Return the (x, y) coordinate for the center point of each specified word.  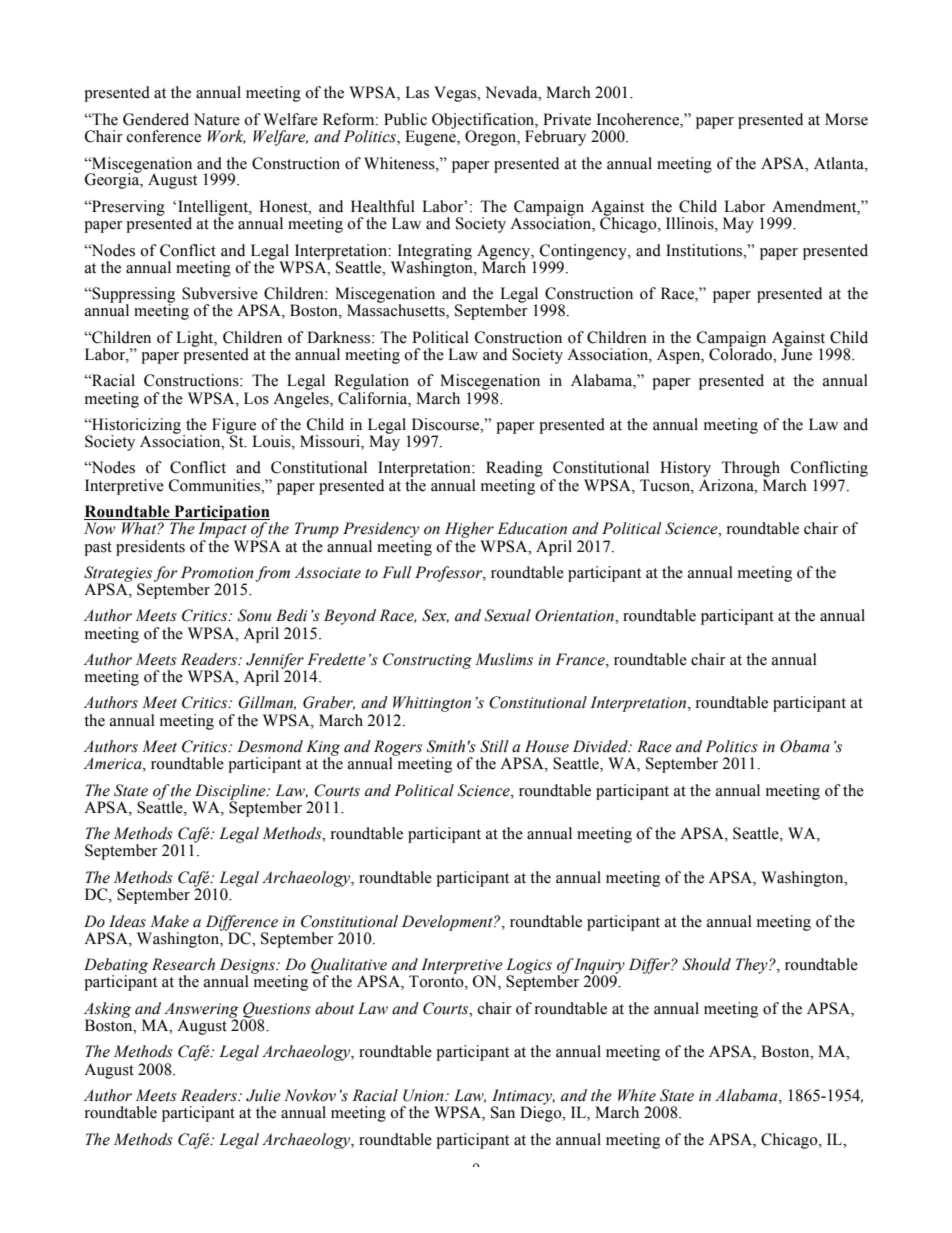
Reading (514, 470)
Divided (601, 746)
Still (494, 746)
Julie (263, 1095)
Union (424, 1095)
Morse (846, 119)
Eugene (431, 137)
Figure (234, 427)
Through (749, 470)
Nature (217, 119)
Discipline (230, 793)
